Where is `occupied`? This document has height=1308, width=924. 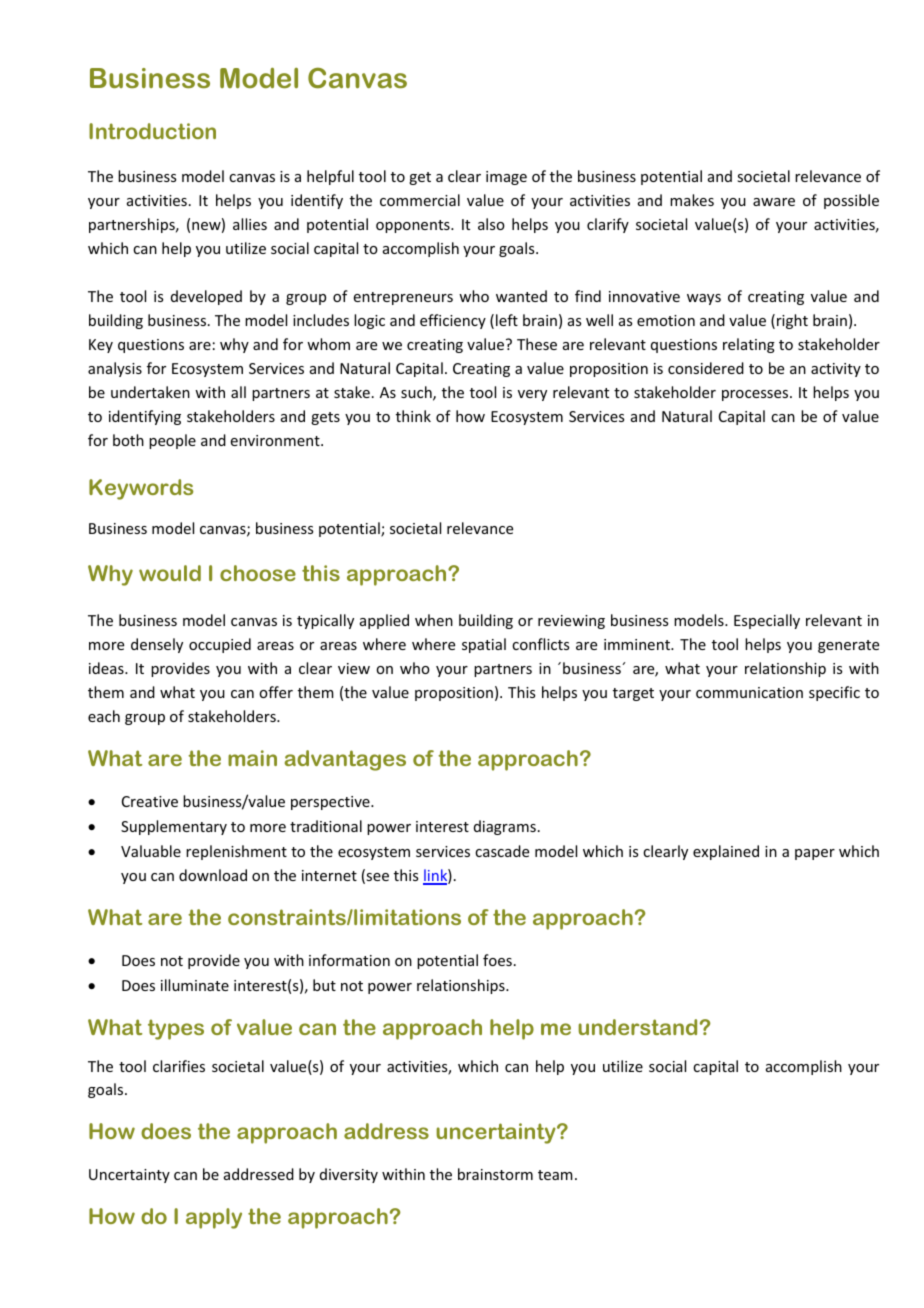
occupied is located at coordinates (220, 645).
